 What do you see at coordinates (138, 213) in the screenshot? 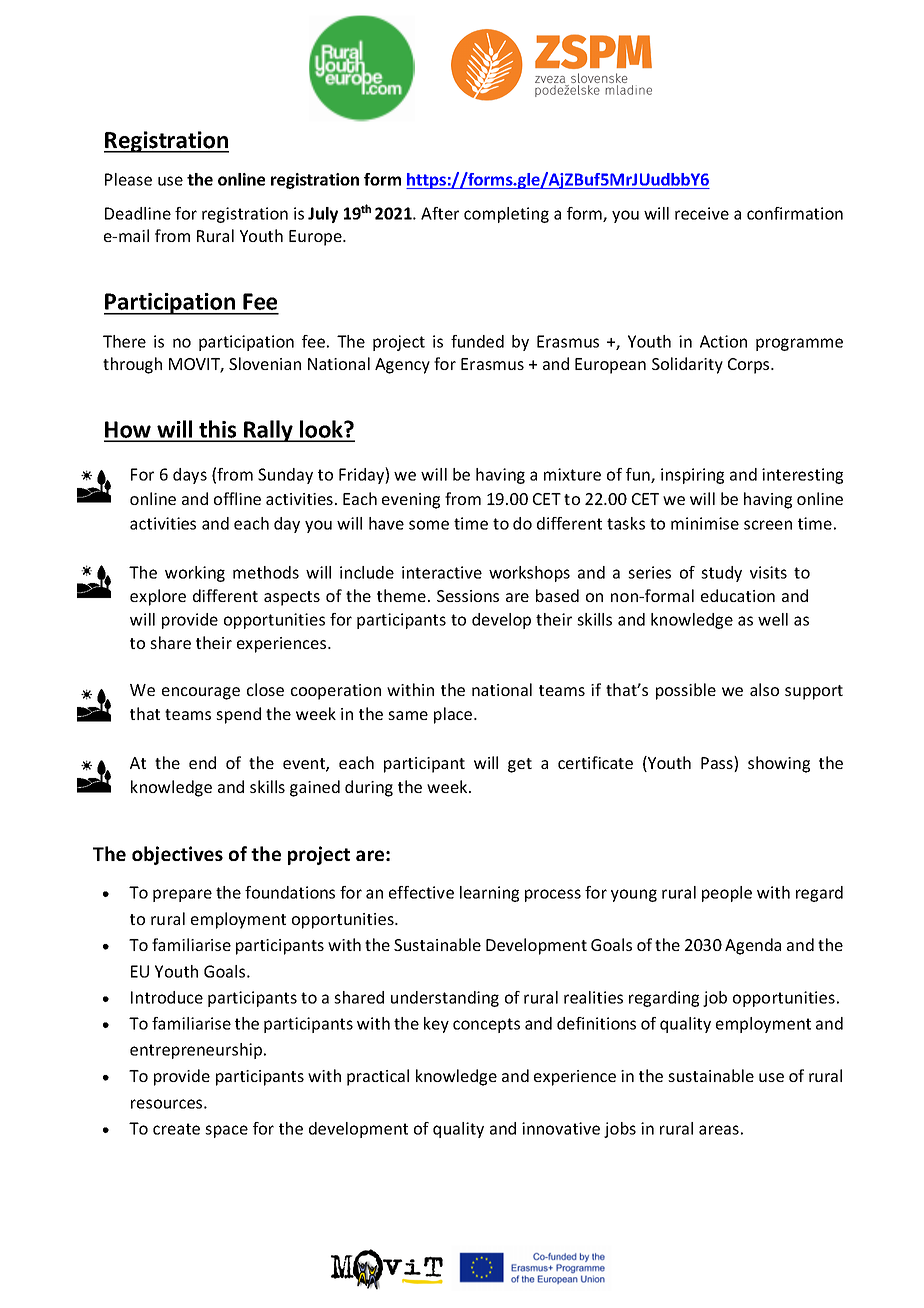
I see `Deadline` at bounding box center [138, 213].
